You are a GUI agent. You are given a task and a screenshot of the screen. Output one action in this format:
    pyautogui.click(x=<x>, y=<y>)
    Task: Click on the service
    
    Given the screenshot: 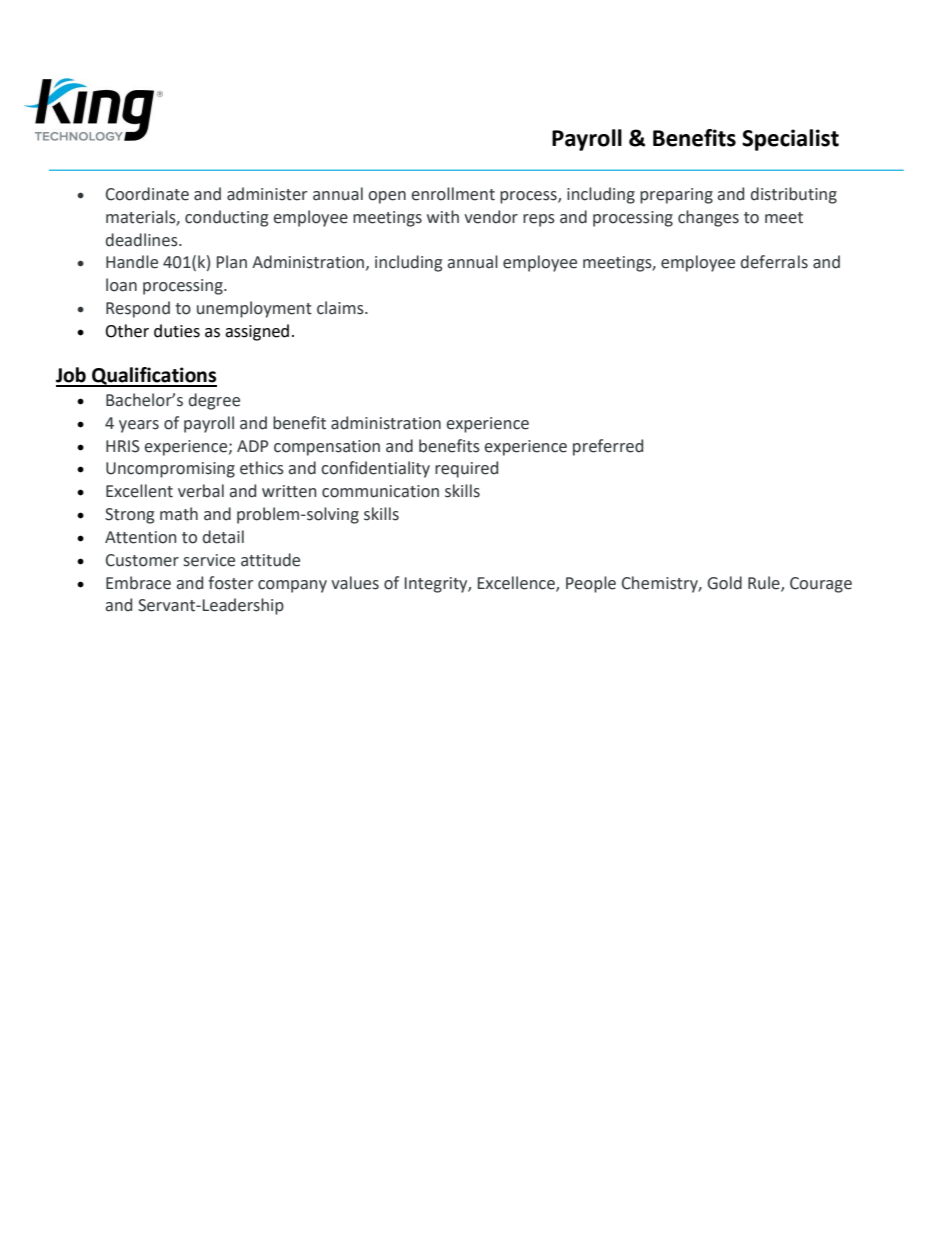 What is the action you would take?
    pyautogui.click(x=209, y=560)
